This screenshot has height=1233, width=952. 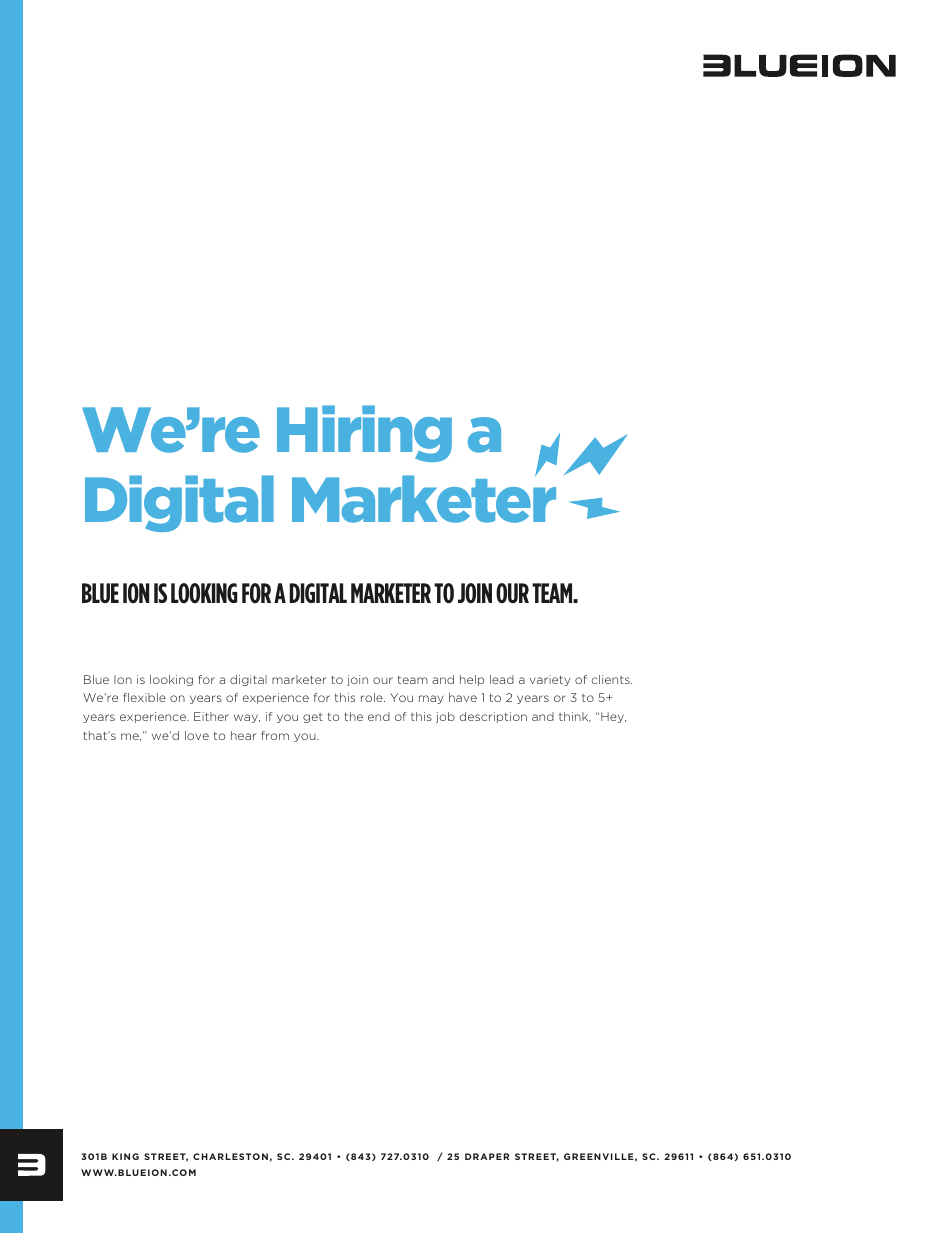 I want to click on flexible, so click(x=144, y=697).
